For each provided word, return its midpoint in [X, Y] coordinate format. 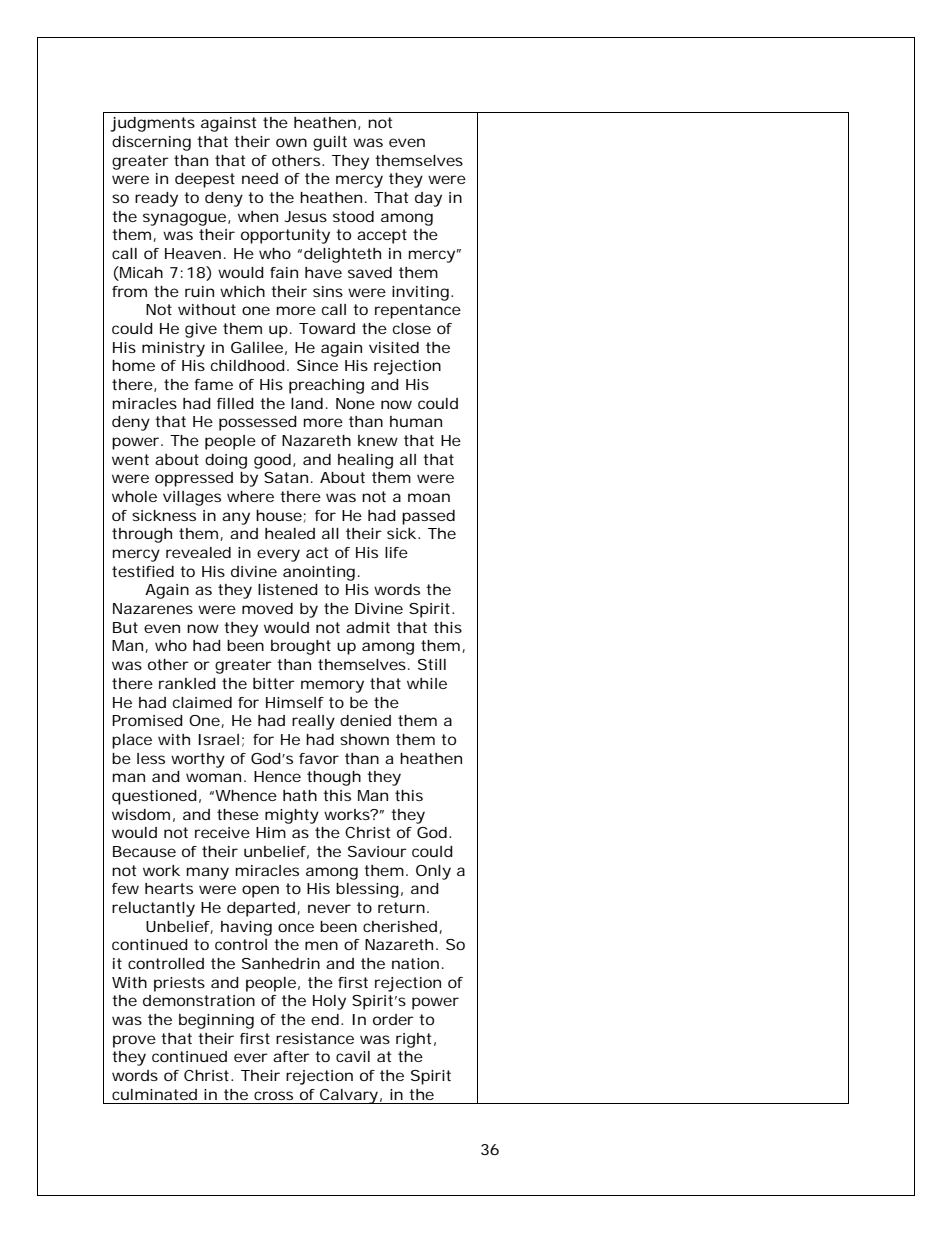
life [396, 552]
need [260, 178]
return [401, 907]
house [279, 515]
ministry [173, 349]
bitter [274, 683]
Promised [147, 720]
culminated [154, 1094]
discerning [151, 143]
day [428, 199]
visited [394, 347]
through [142, 535]
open [260, 891]
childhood [248, 365]
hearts [169, 888]
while [427, 683]
